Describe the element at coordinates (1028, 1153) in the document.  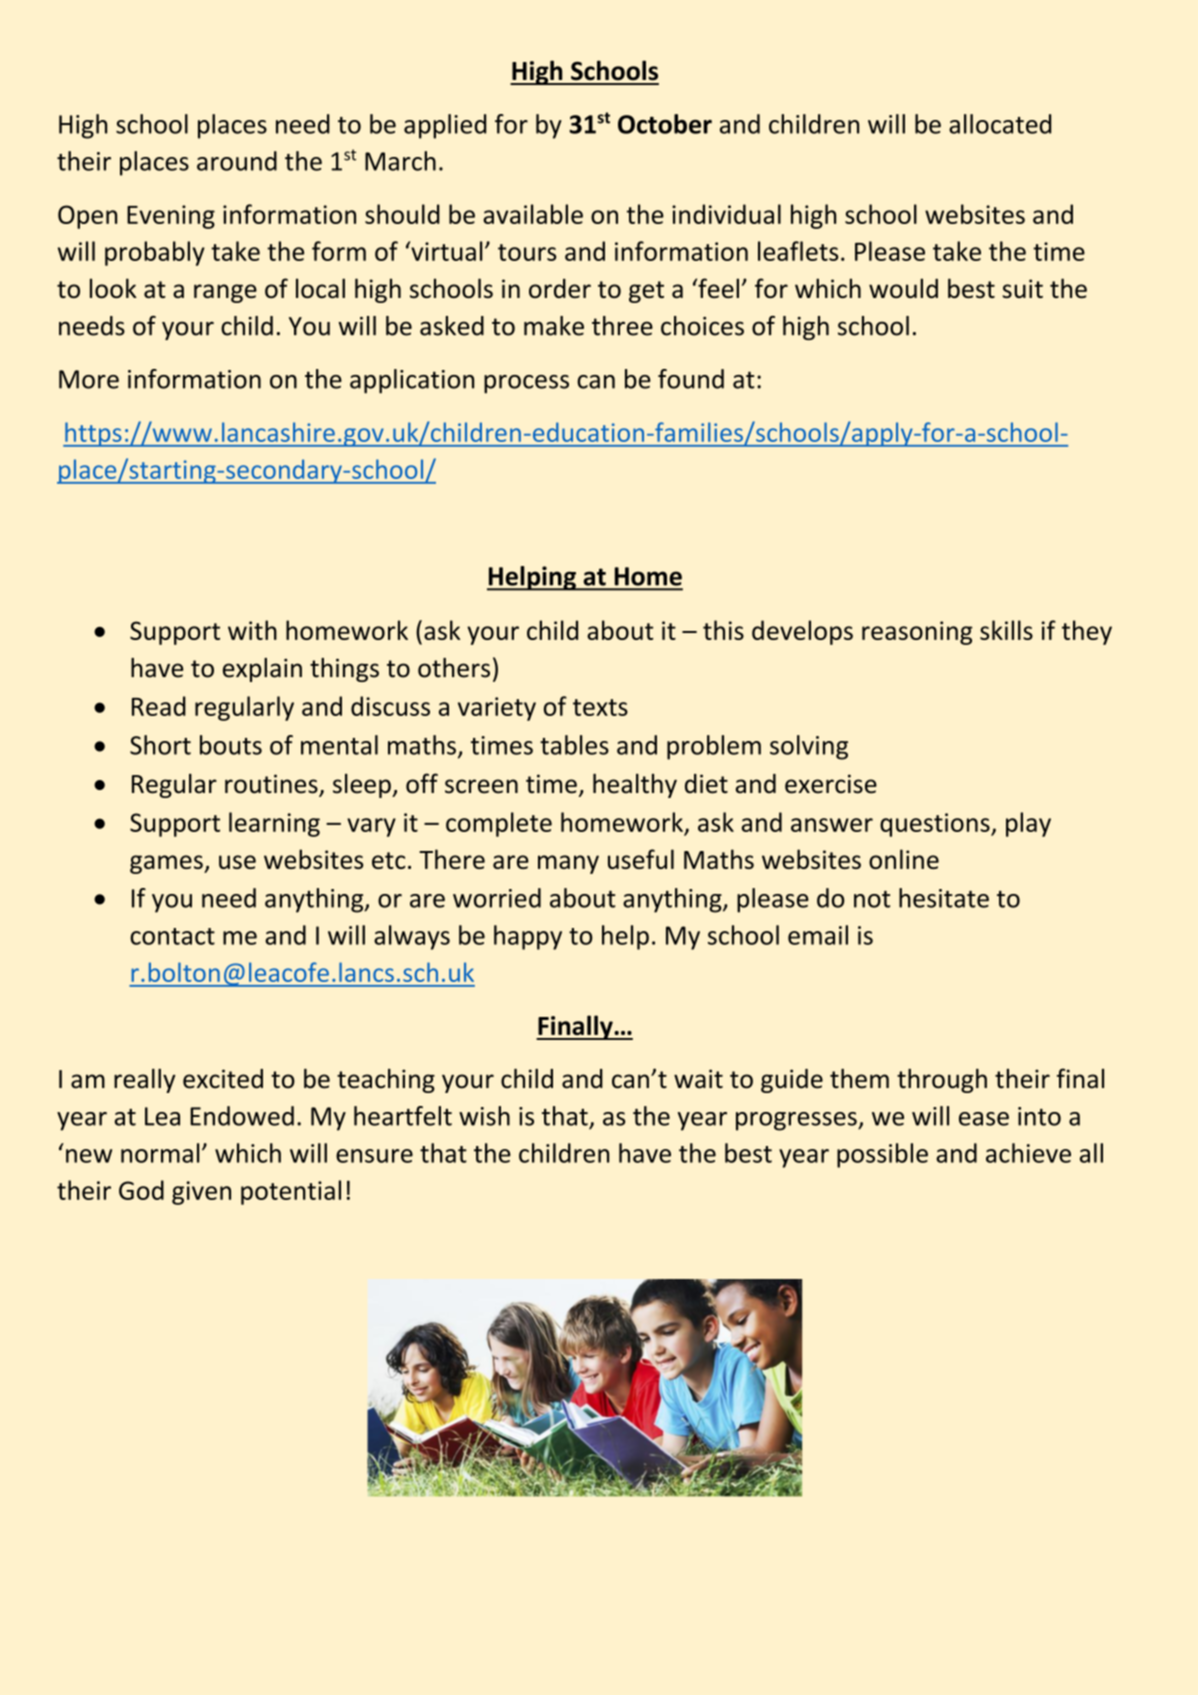
I see `achieve` at that location.
